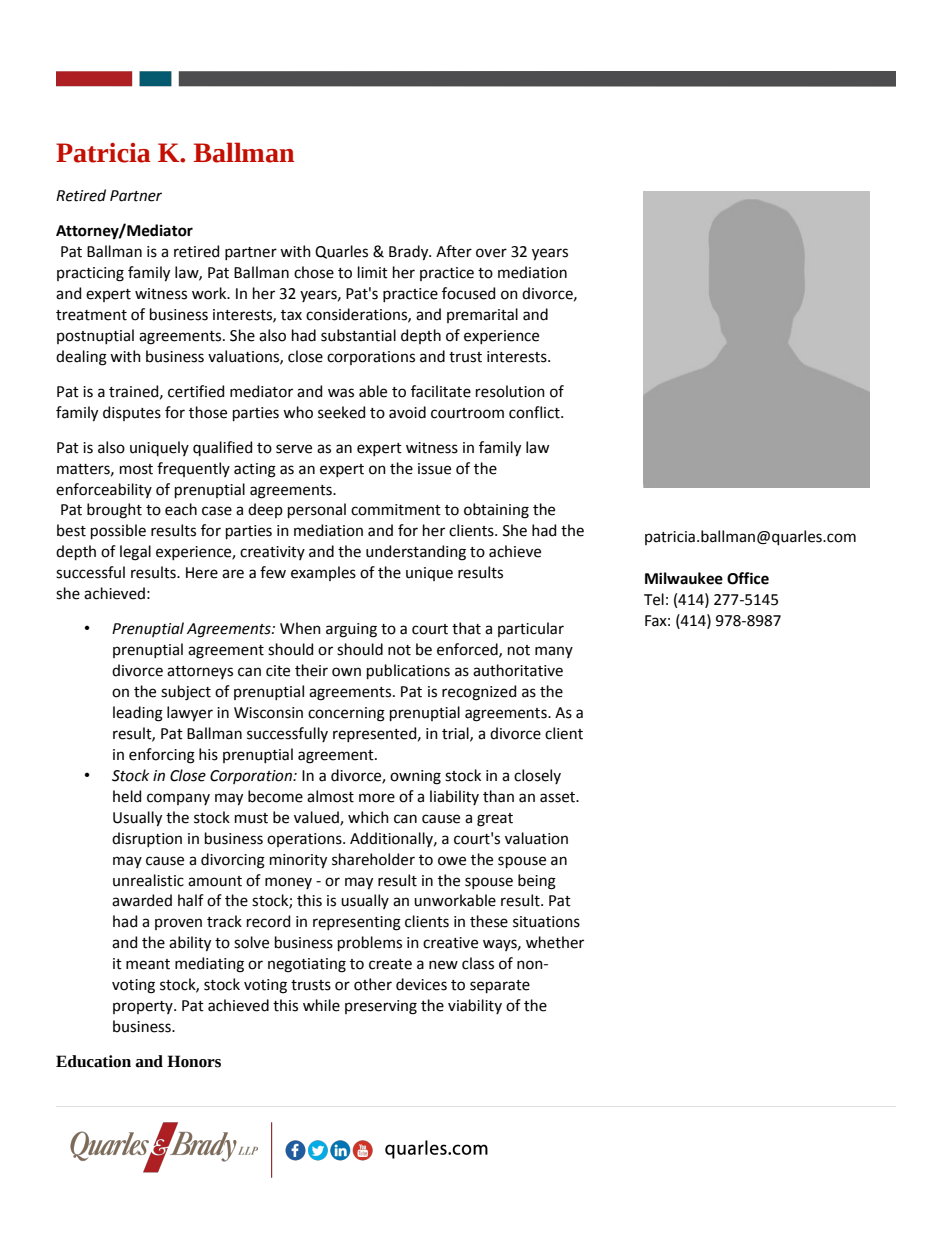 The width and height of the image is (952, 1233). I want to click on subject, so click(186, 693).
